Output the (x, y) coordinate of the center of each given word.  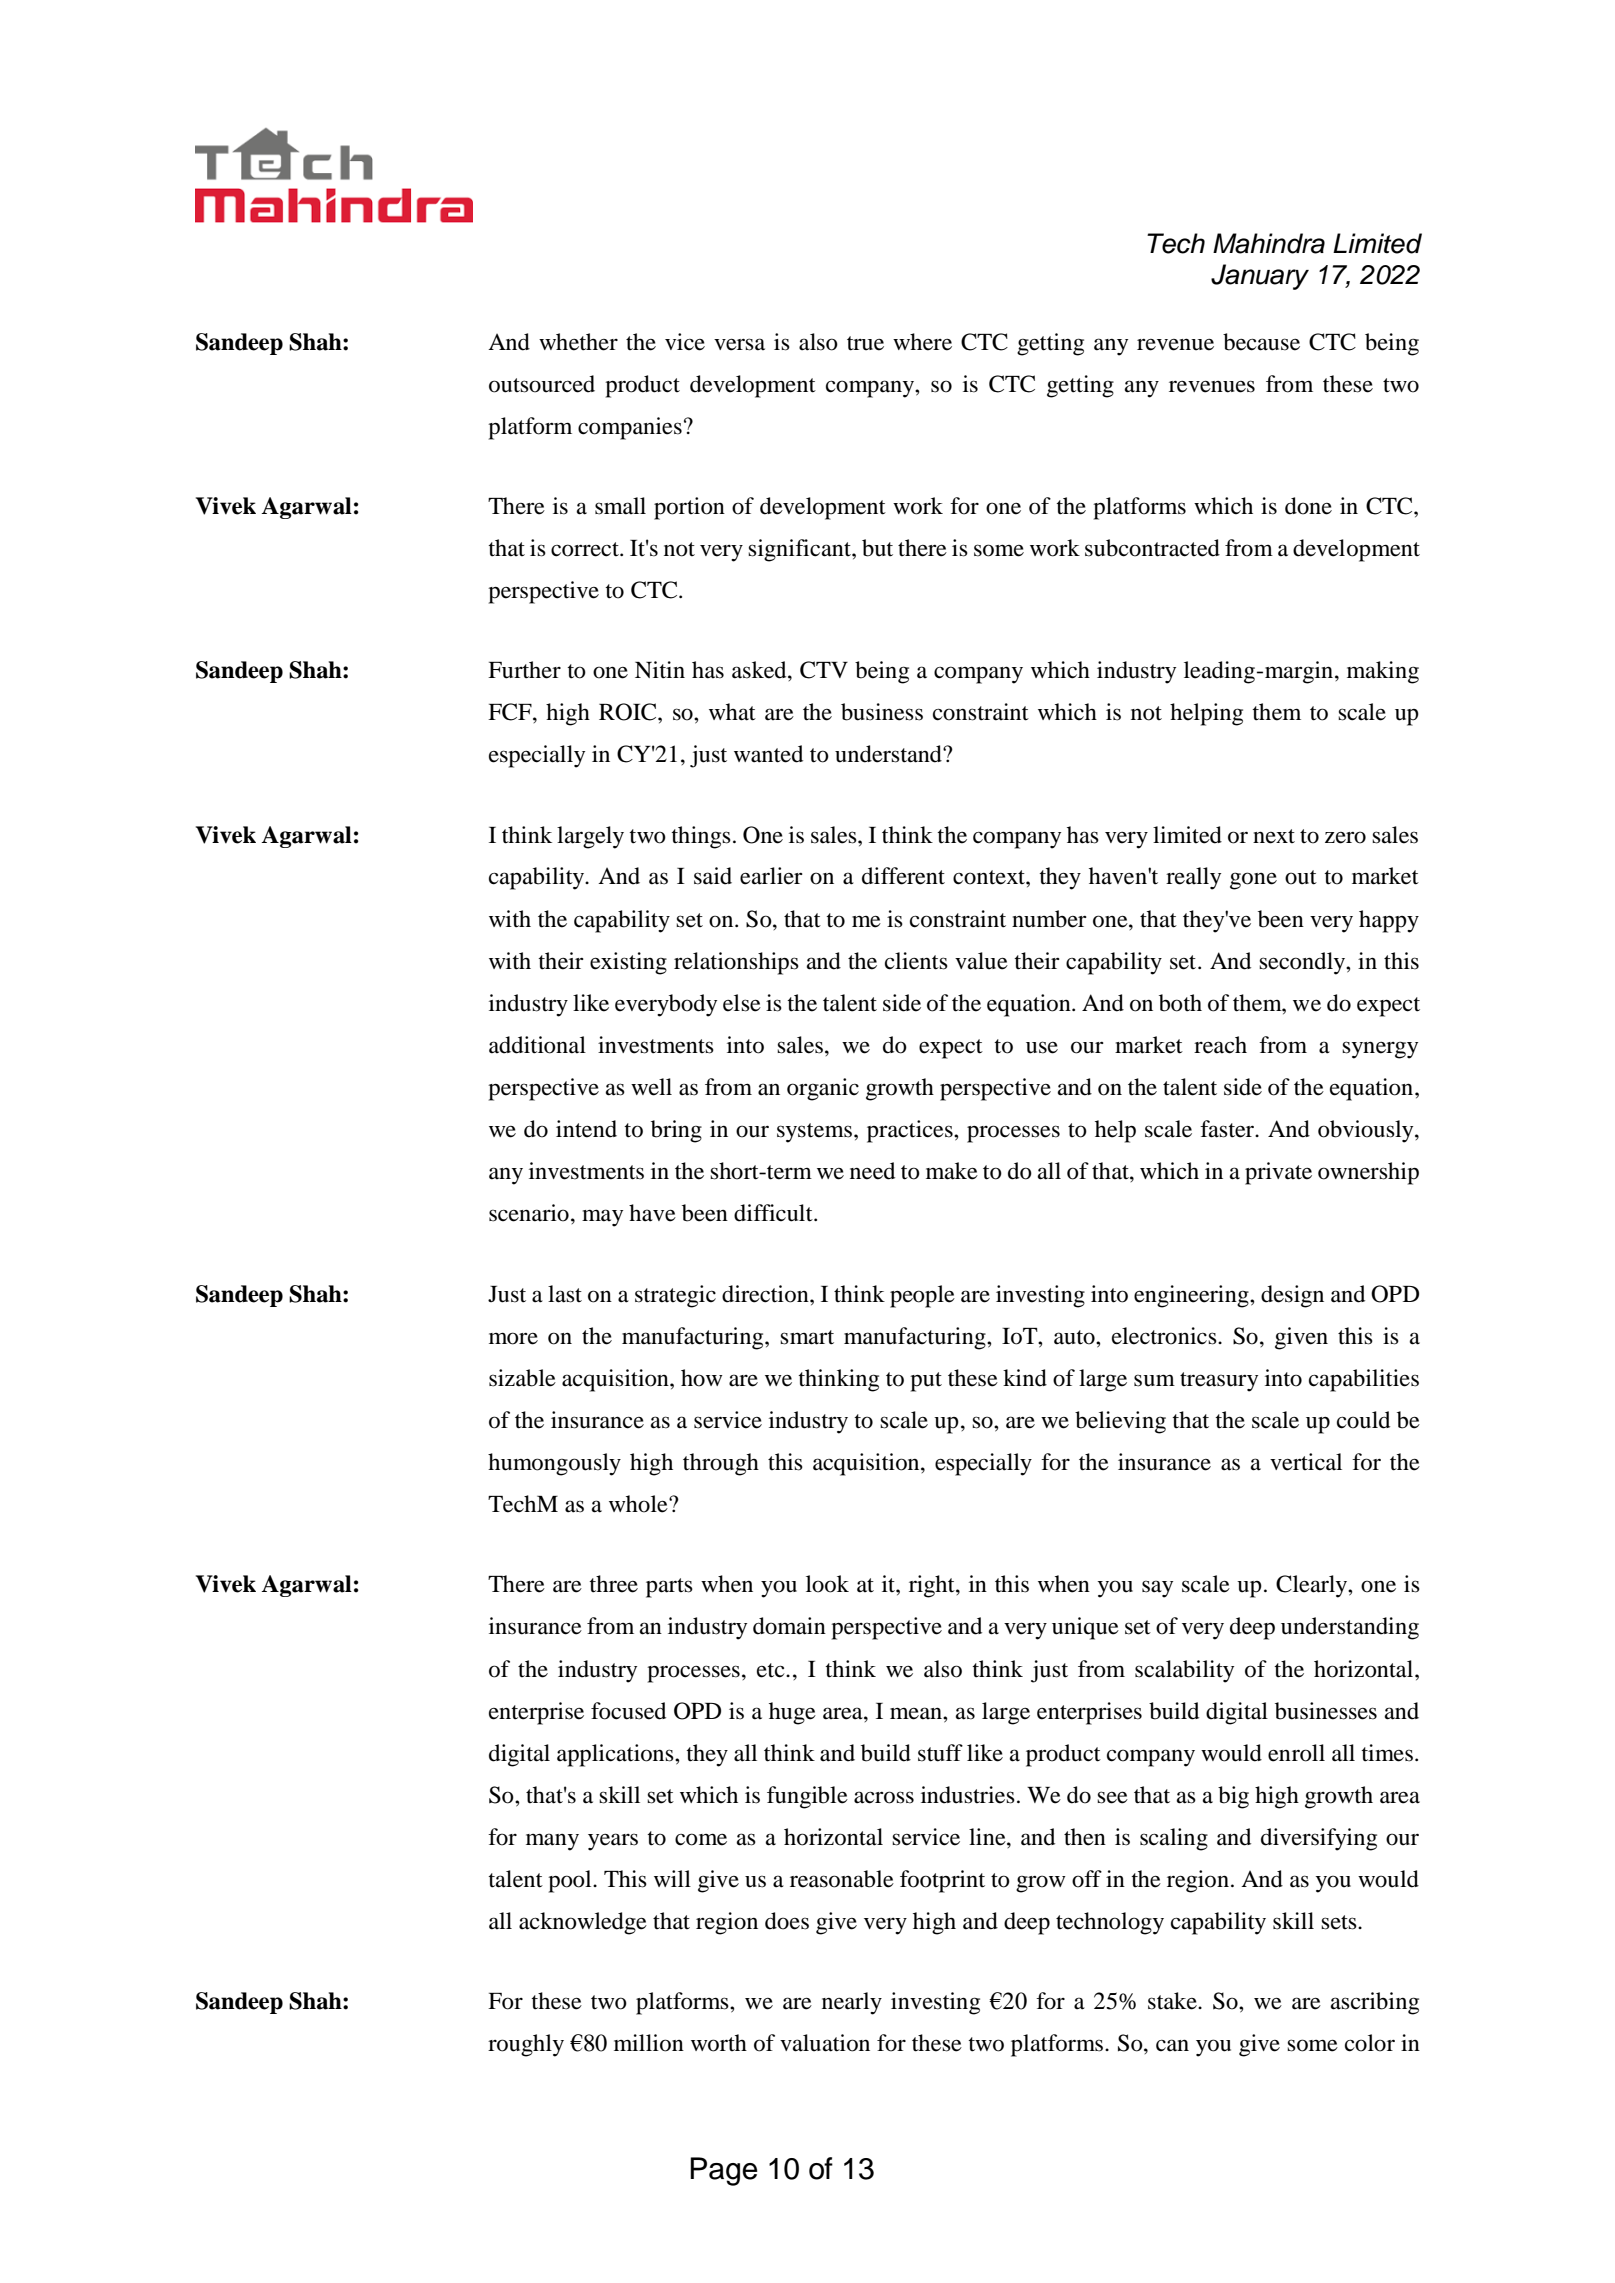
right (933, 1586)
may (602, 1218)
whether (578, 342)
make (952, 1171)
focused (628, 1711)
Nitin (660, 670)
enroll (1296, 1753)
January (1260, 277)
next (1274, 836)
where (922, 342)
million (649, 2043)
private (1278, 1173)
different (903, 876)
